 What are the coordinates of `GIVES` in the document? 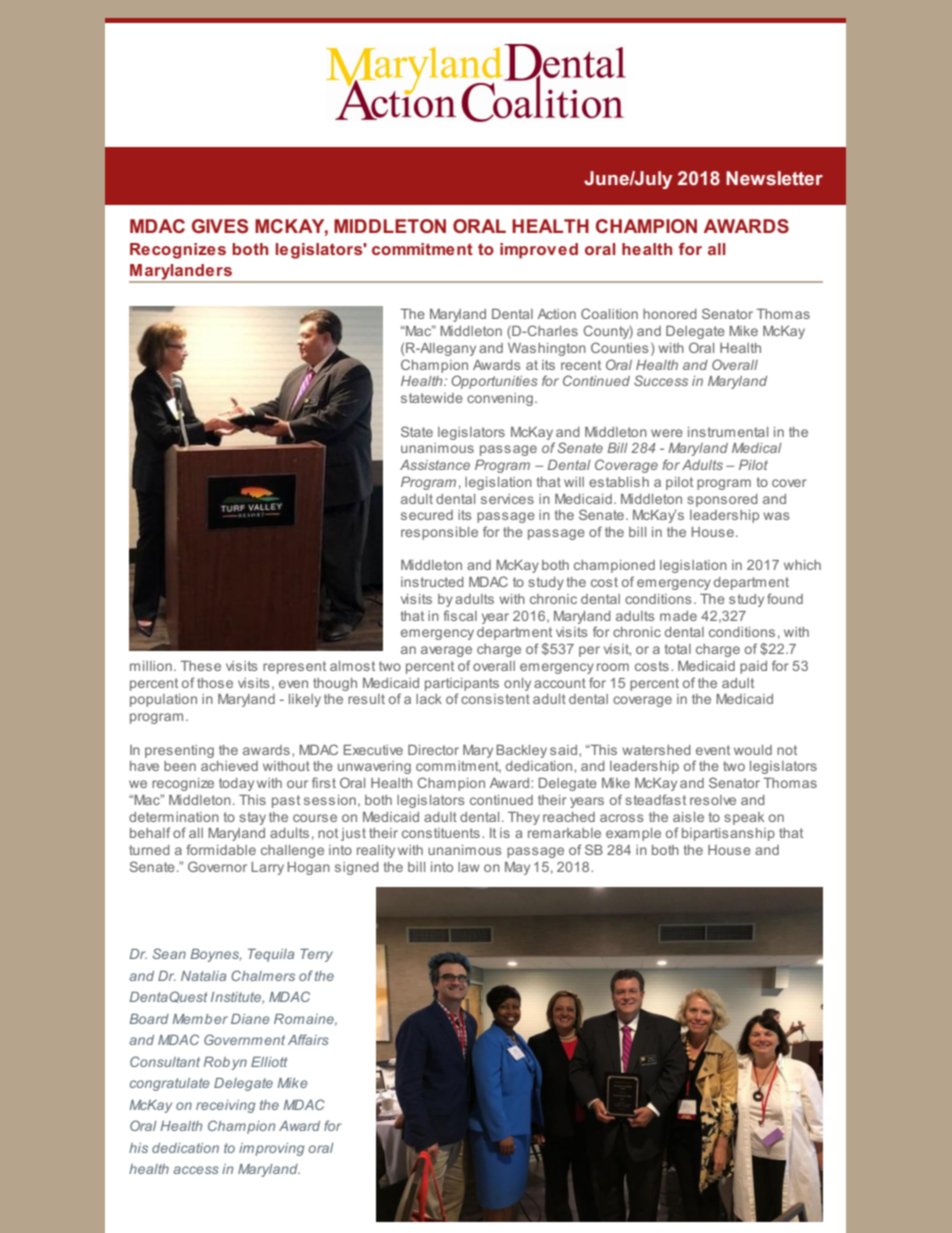 It's located at (220, 226).
